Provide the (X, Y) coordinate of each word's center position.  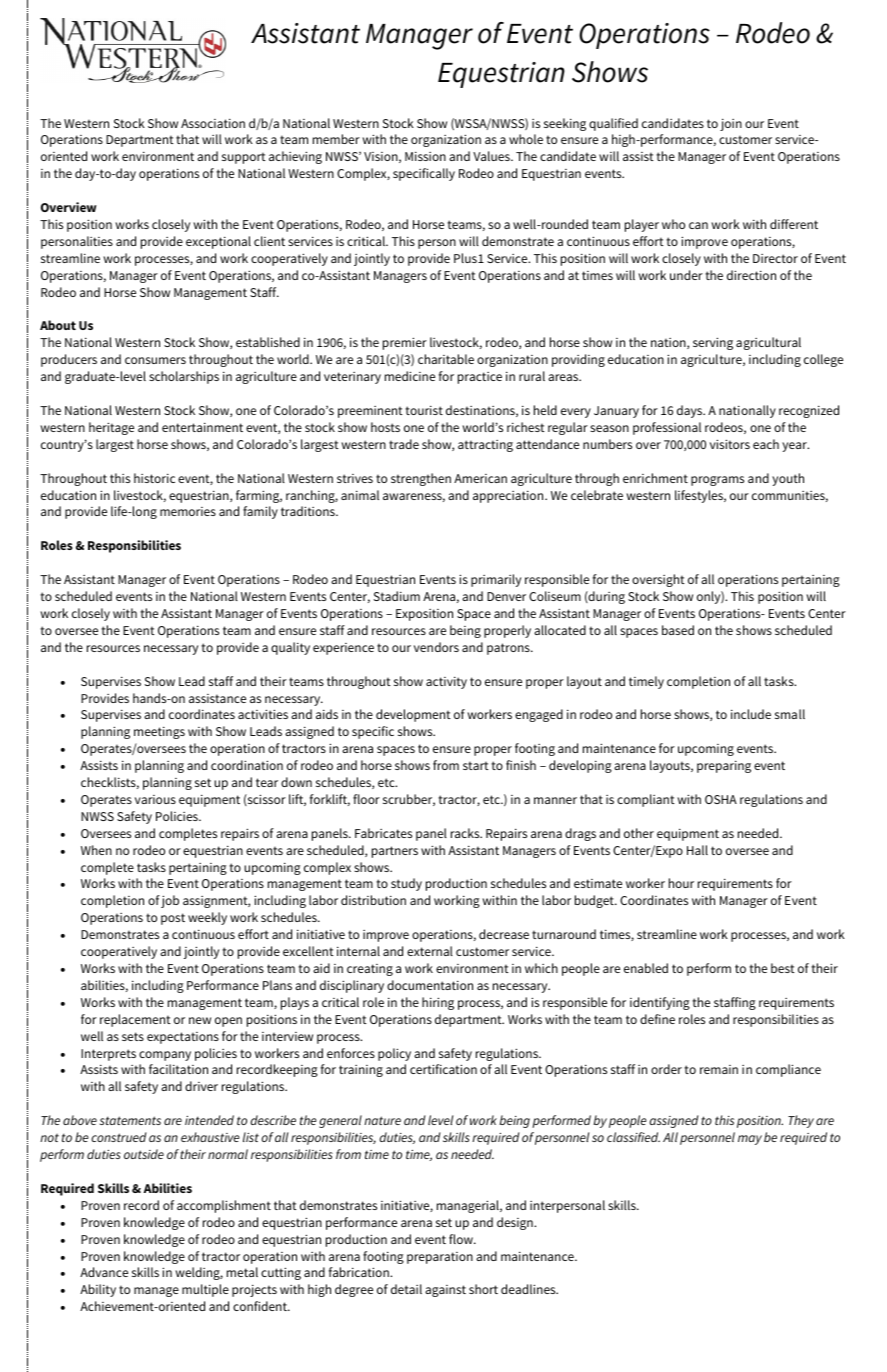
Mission (425, 156)
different (794, 224)
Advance (104, 1272)
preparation (440, 1258)
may (750, 1140)
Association (213, 123)
